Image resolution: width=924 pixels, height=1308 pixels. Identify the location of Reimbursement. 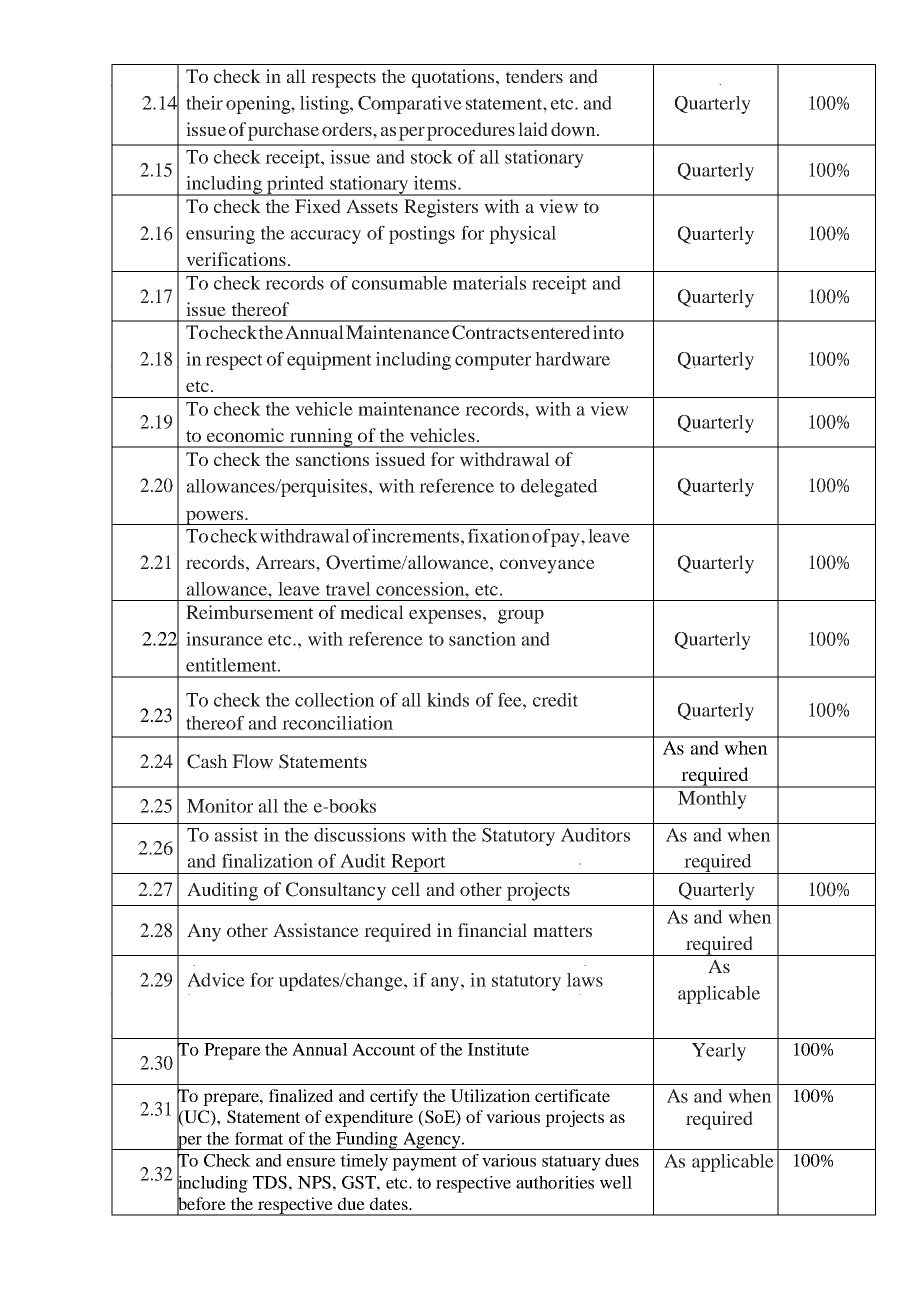
(250, 612).
